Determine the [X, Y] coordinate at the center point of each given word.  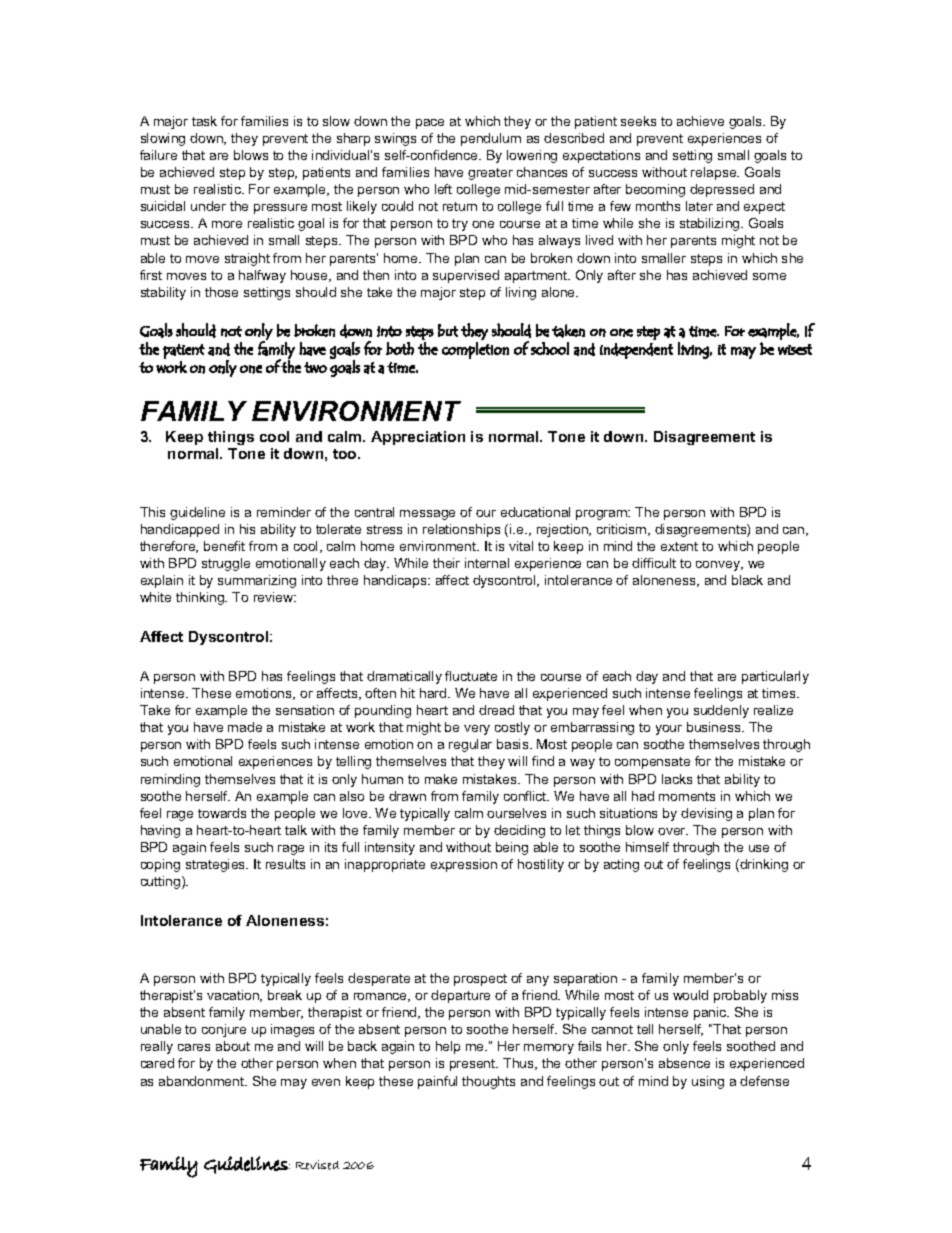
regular [470, 745]
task [204, 121]
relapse [715, 173]
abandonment [203, 1081]
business [715, 727]
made [245, 727]
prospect [480, 980]
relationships [461, 530]
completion [475, 350]
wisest [795, 349]
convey [719, 566]
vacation [234, 996]
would [690, 995]
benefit [224, 546]
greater [490, 174]
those [221, 292]
